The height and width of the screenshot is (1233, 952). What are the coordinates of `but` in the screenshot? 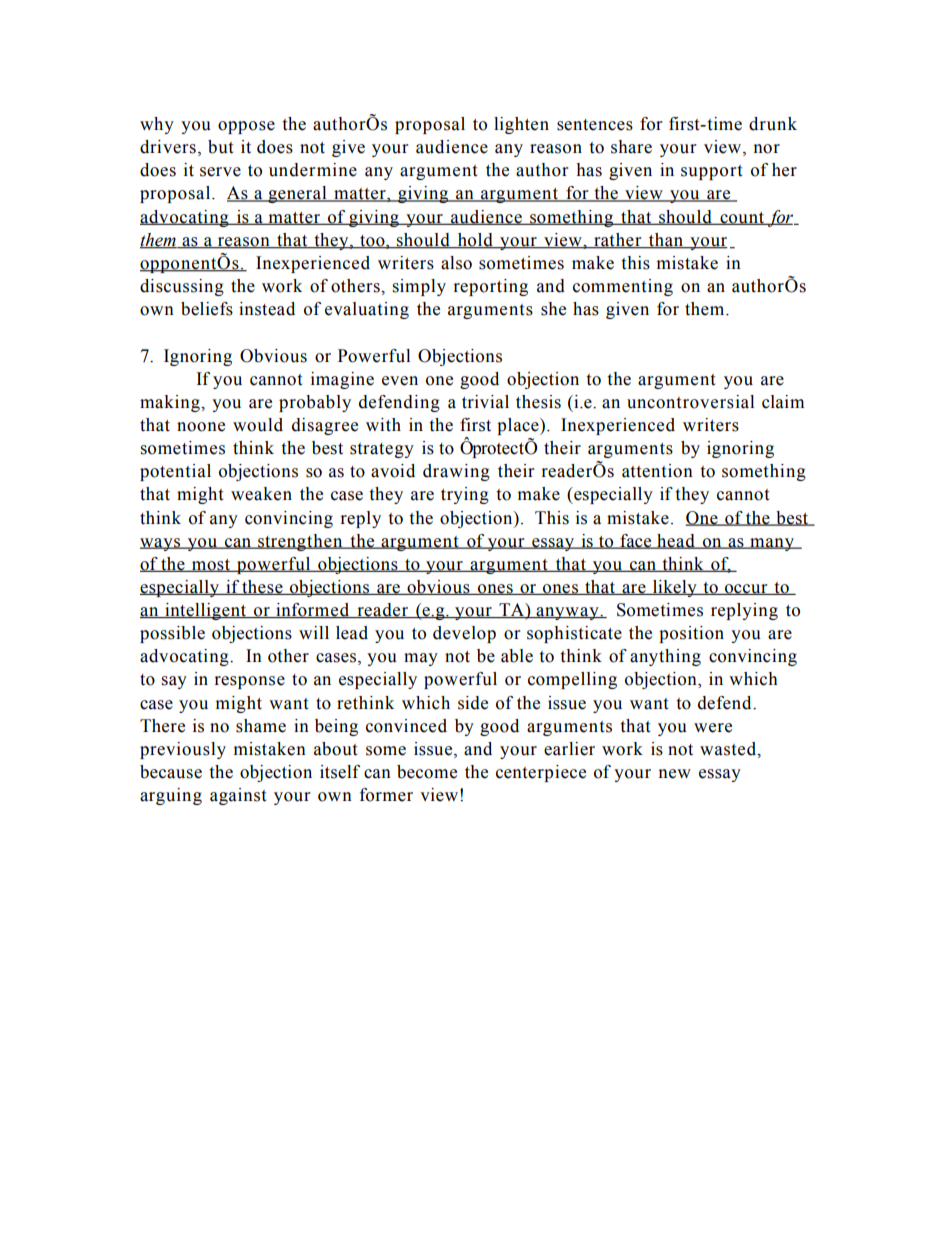 It's located at (220, 147).
